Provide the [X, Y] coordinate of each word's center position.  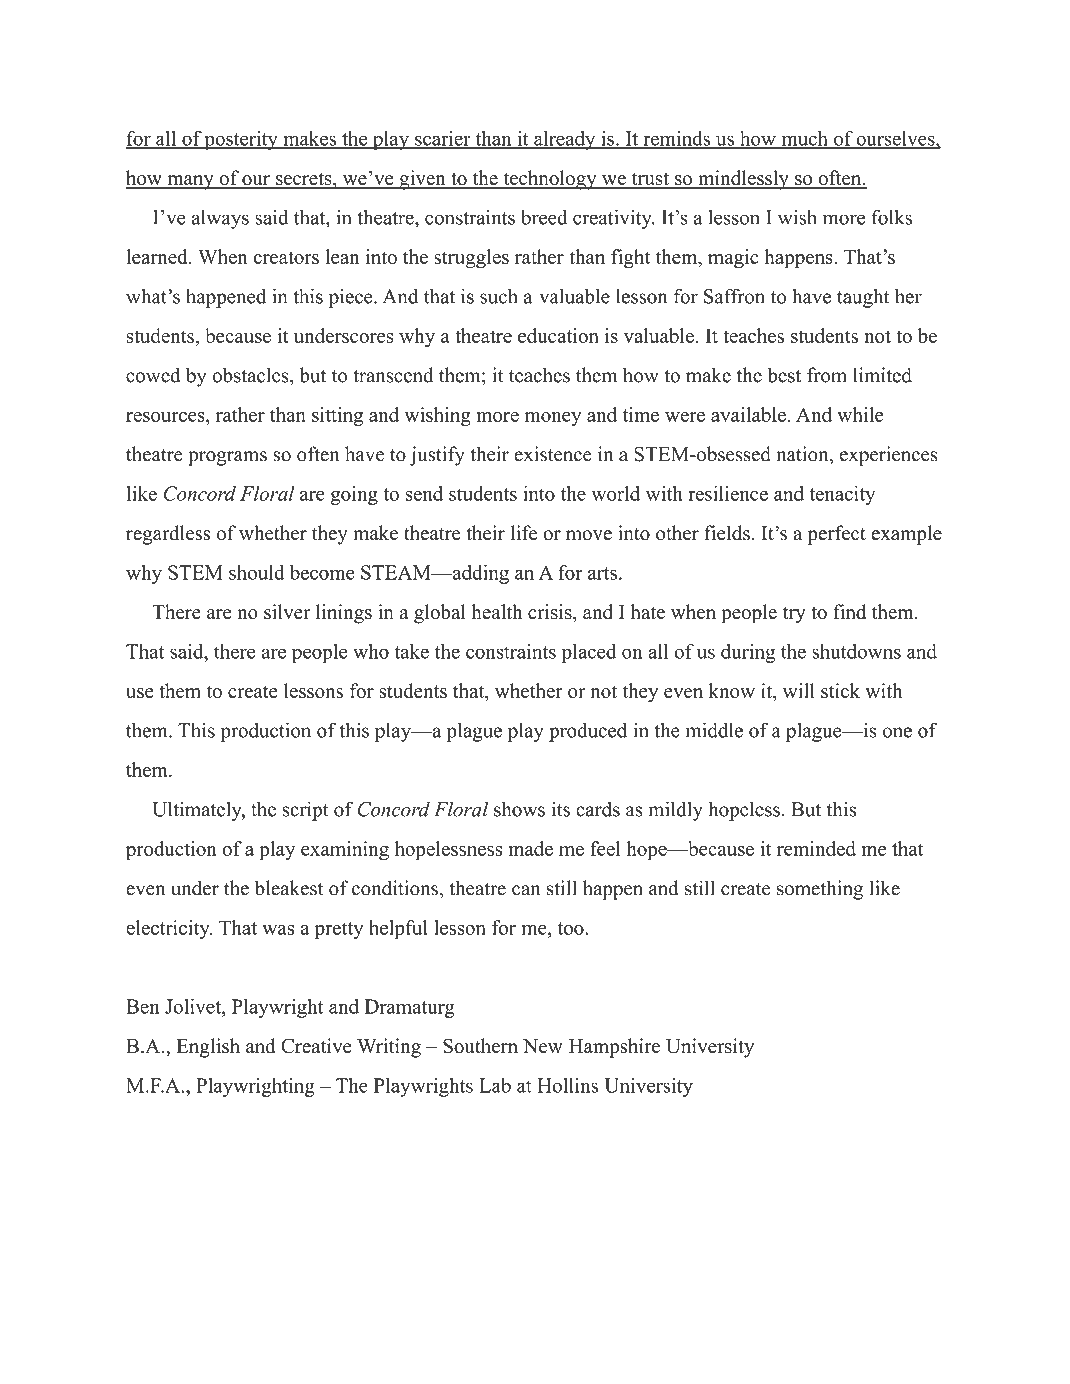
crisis [551, 613]
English [208, 1048]
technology [550, 180]
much [804, 139]
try [794, 615]
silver [287, 612]
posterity [241, 140]
